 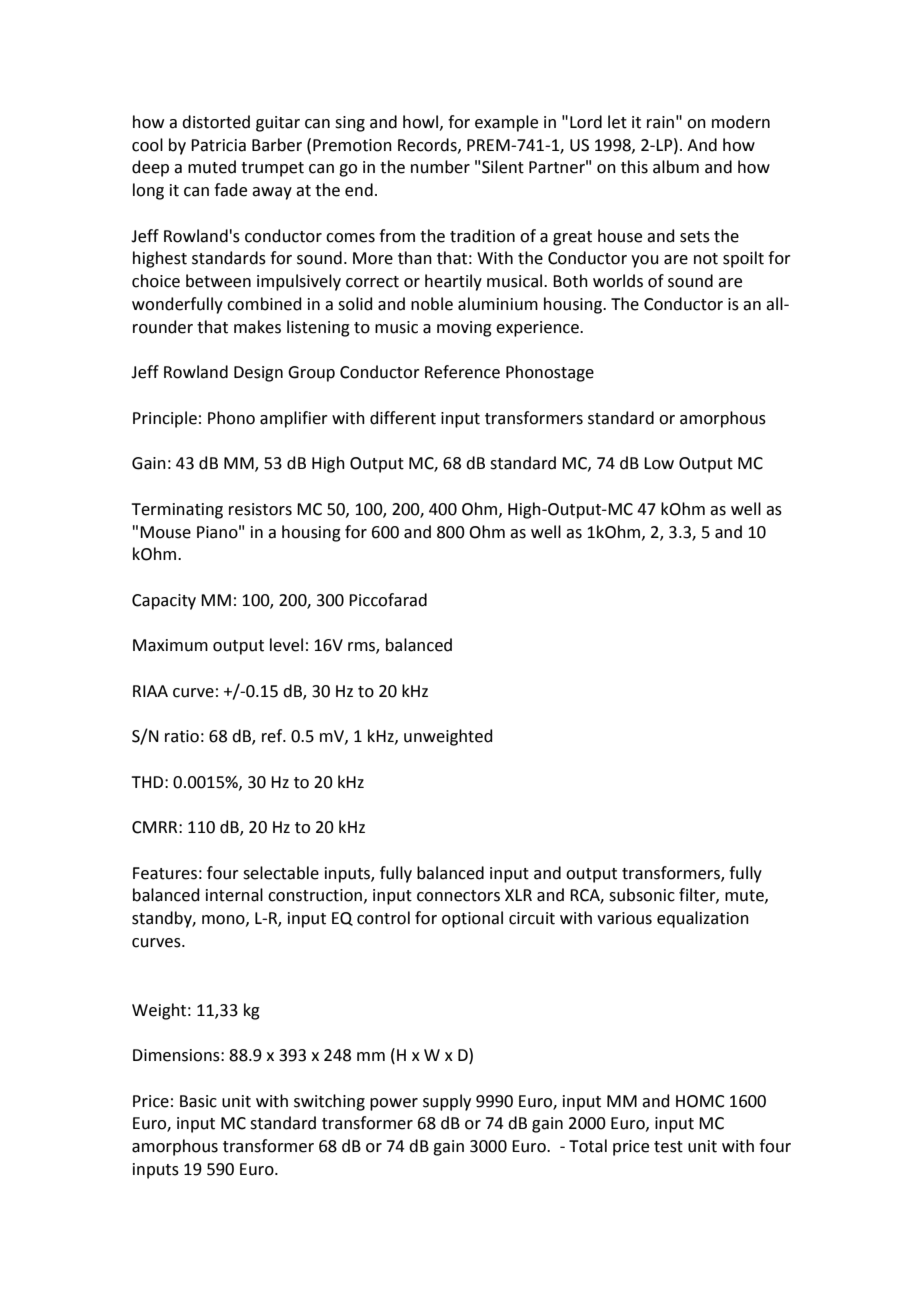 What do you see at coordinates (258, 374) in the document?
I see `Design` at bounding box center [258, 374].
